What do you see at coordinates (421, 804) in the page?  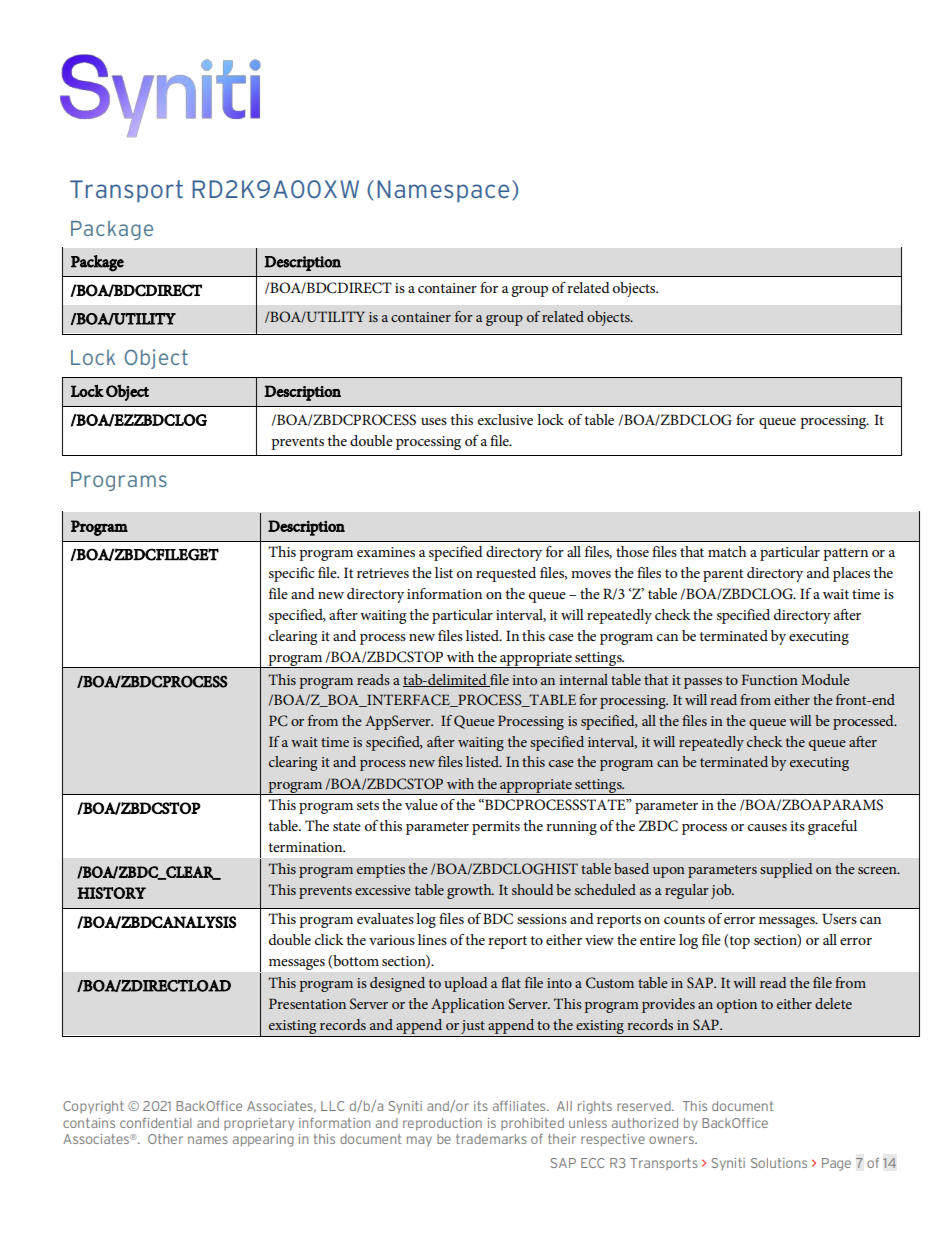 I see `value` at bounding box center [421, 804].
